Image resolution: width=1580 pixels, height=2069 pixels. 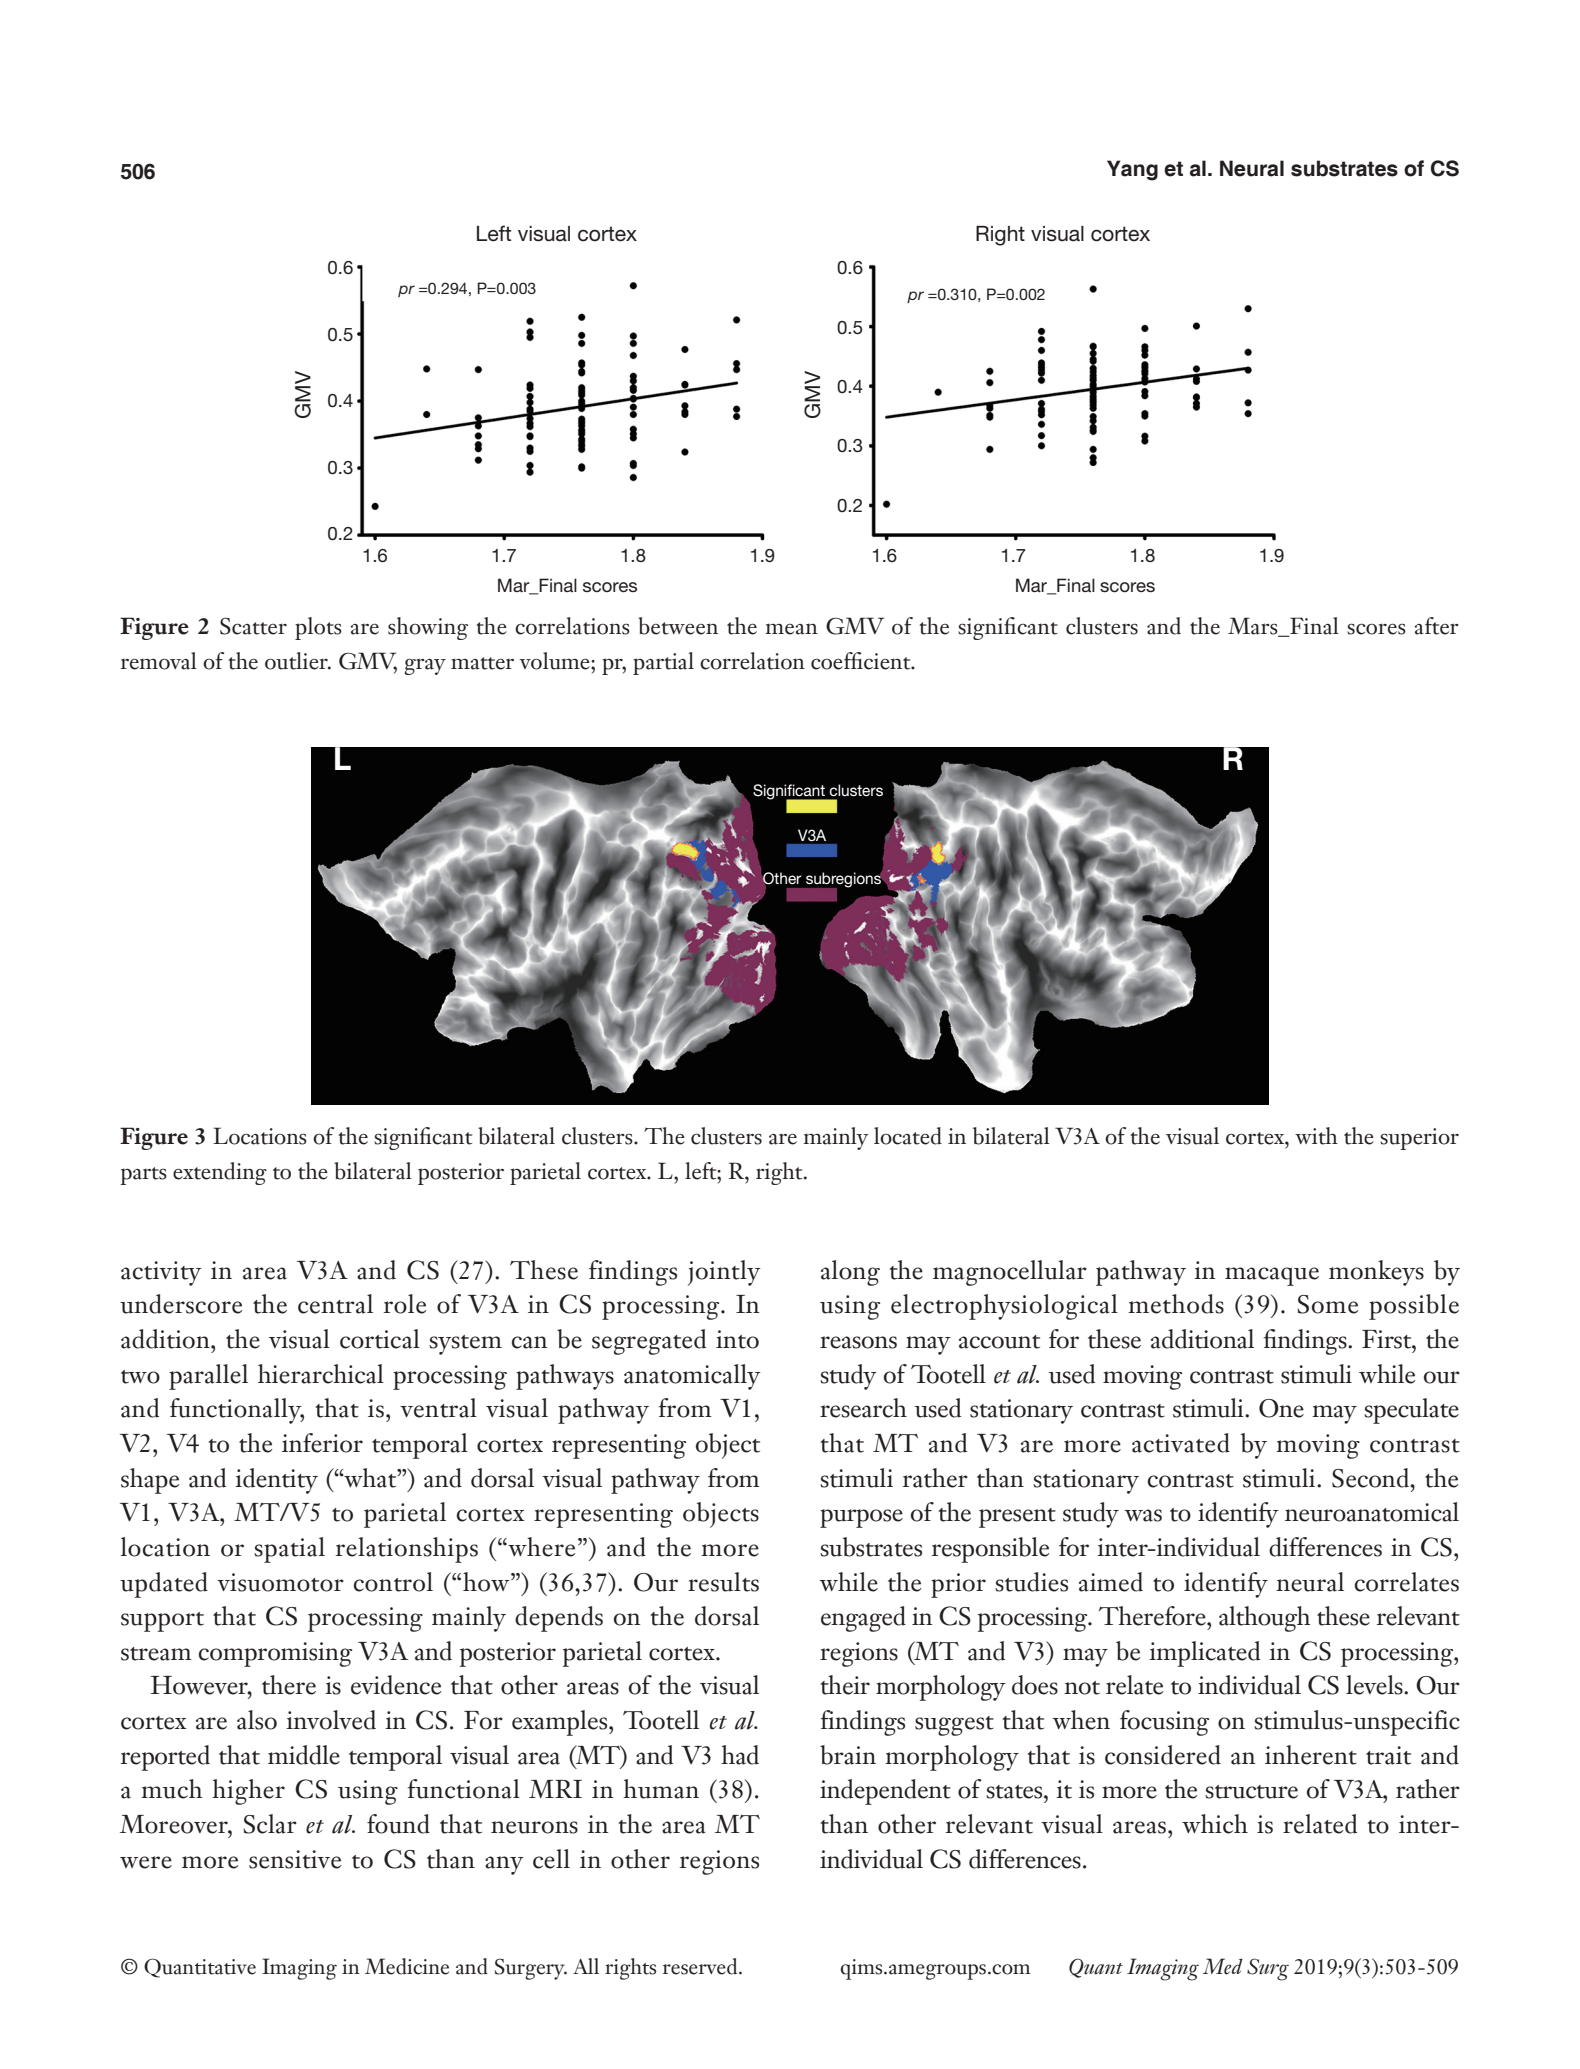 What do you see at coordinates (1132, 170) in the screenshot?
I see `Yang` at bounding box center [1132, 170].
